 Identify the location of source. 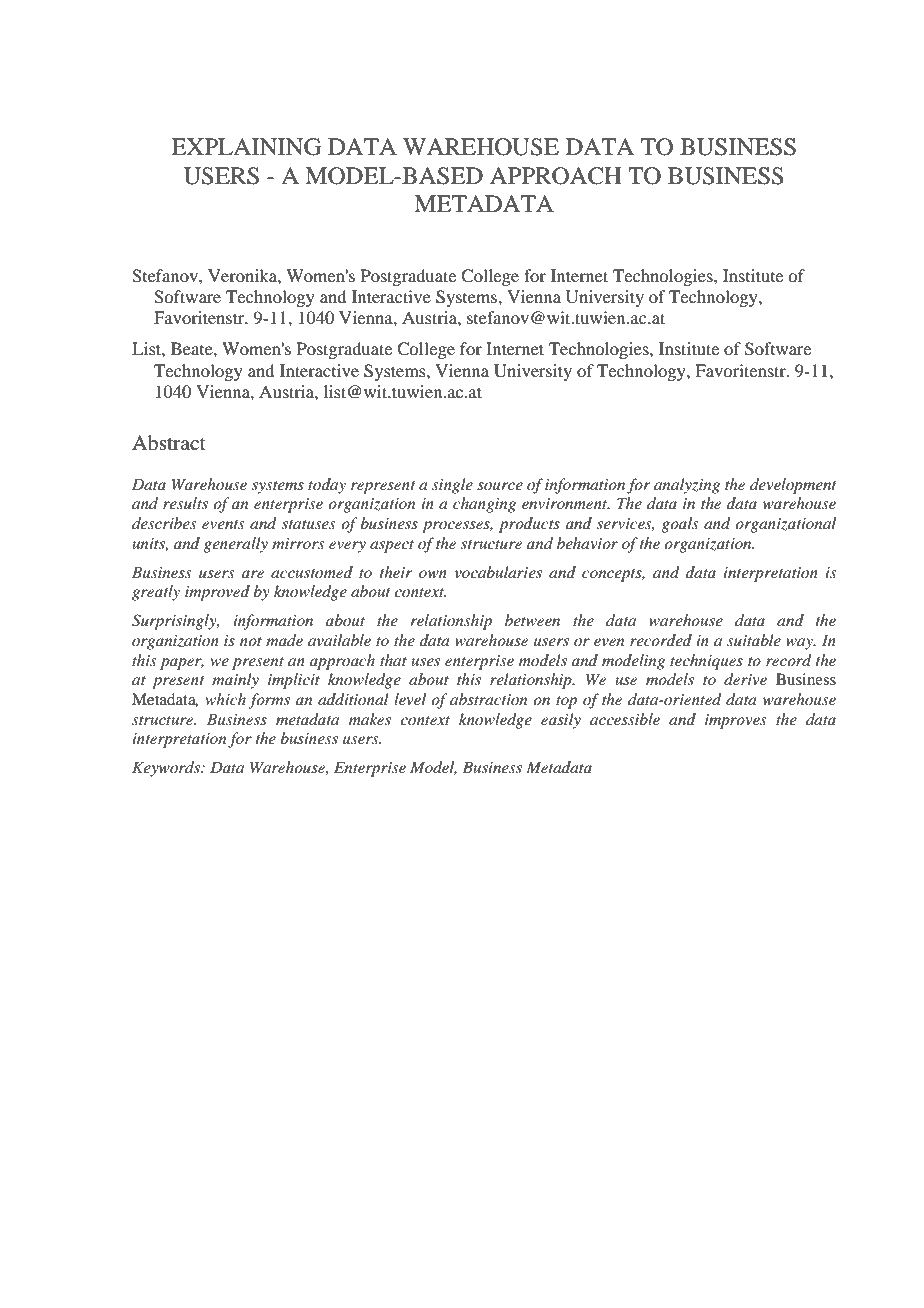
(500, 486).
